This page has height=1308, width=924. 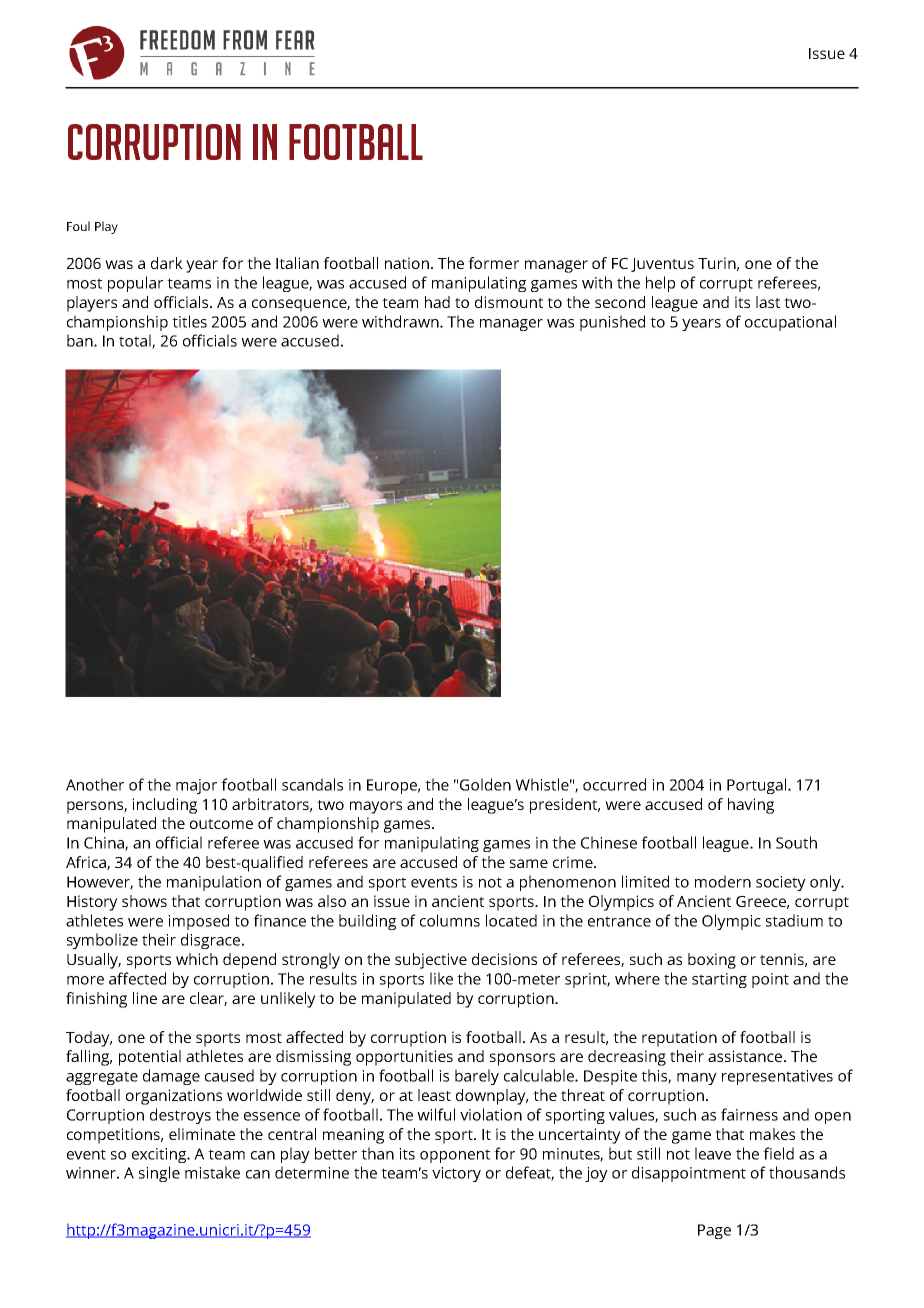 What do you see at coordinates (714, 1231) in the page?
I see `Page` at bounding box center [714, 1231].
